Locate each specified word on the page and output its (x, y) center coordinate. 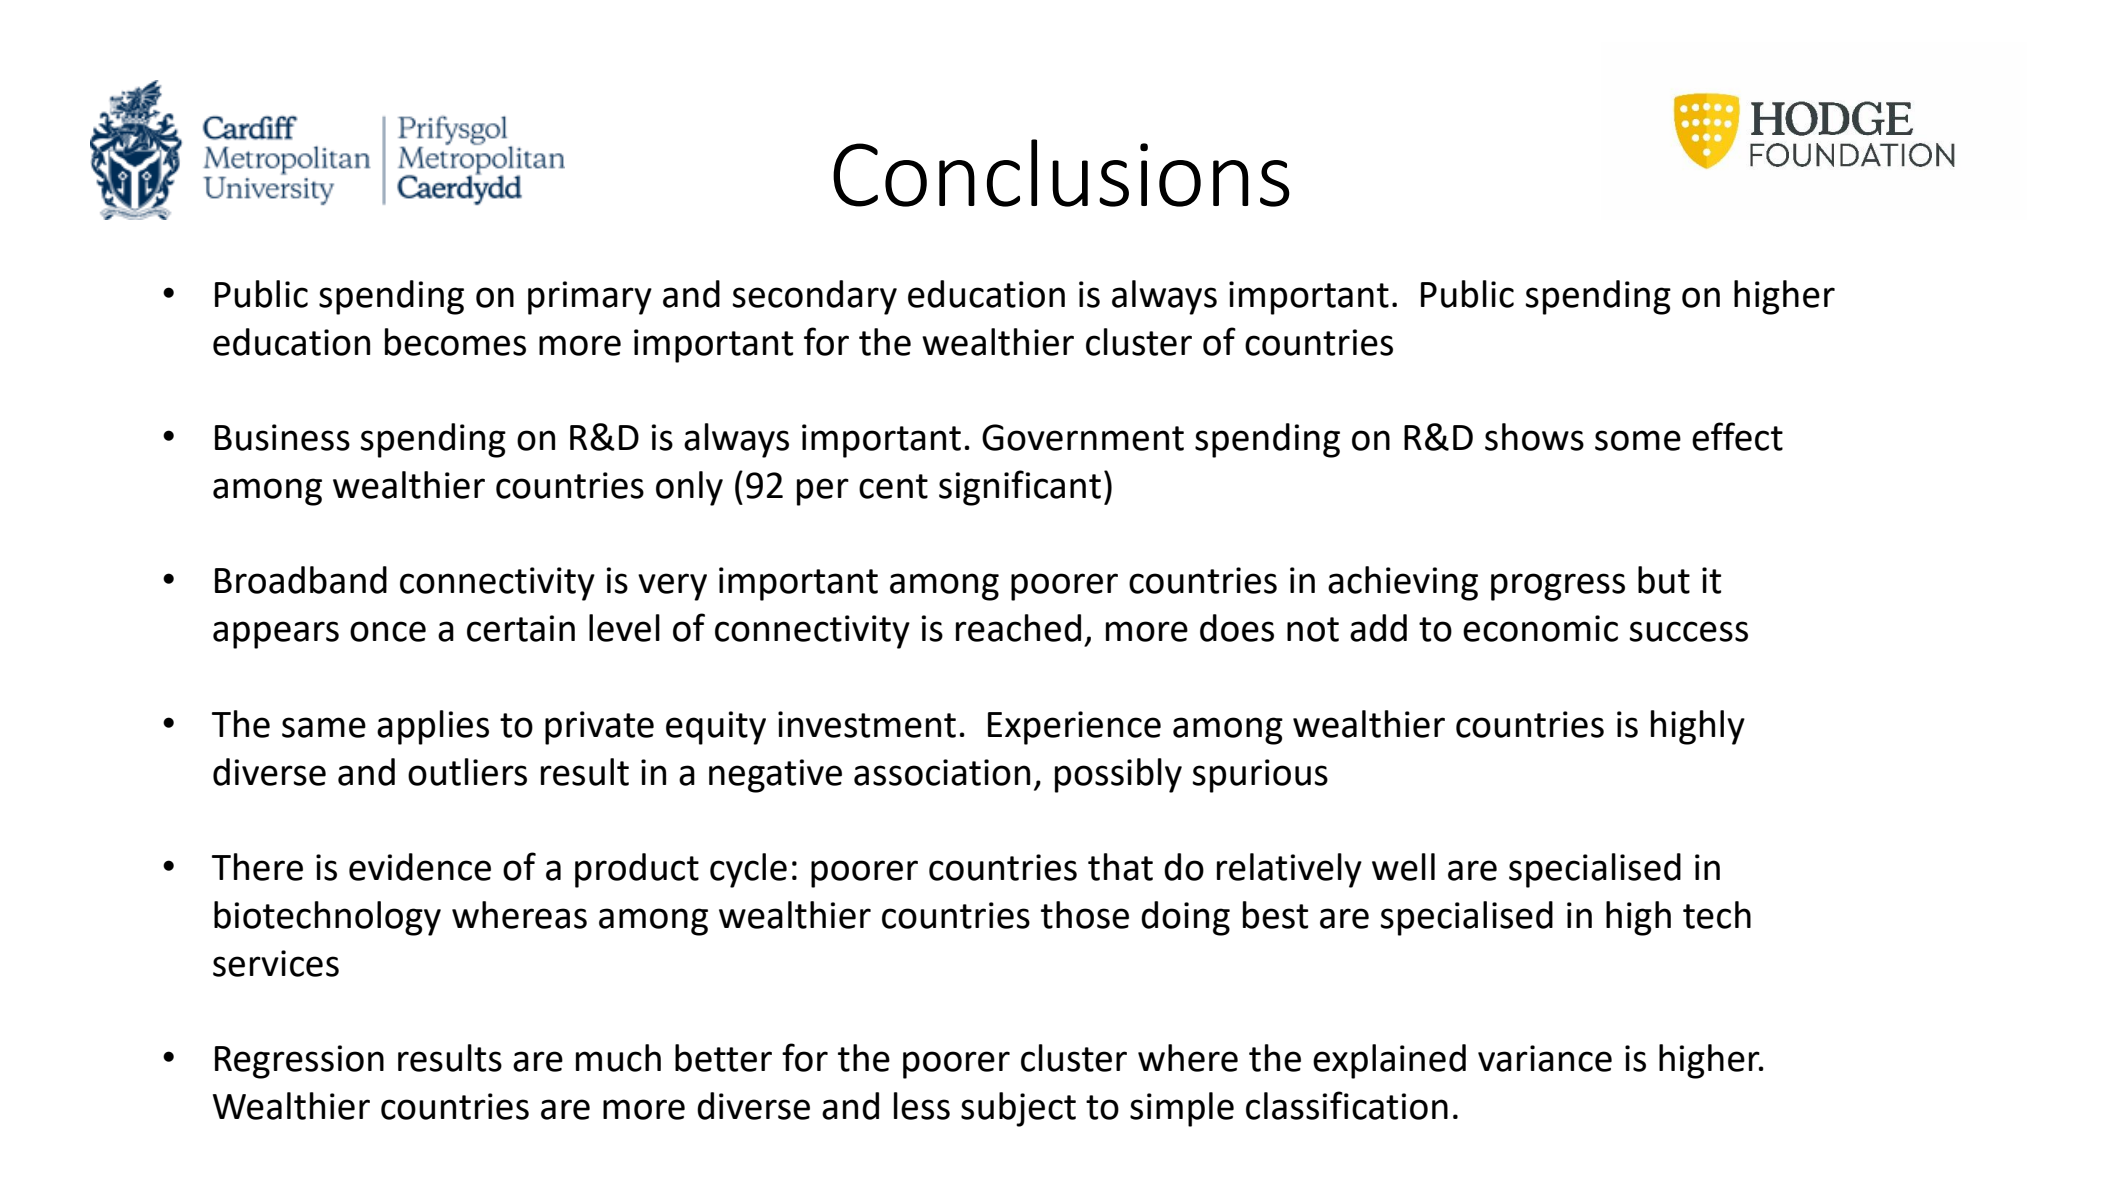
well (1403, 867)
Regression (299, 1062)
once (388, 631)
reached (1018, 628)
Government (1083, 437)
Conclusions (1061, 173)
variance (1545, 1058)
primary (590, 298)
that (1120, 867)
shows (1534, 437)
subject (1018, 1109)
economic (1540, 628)
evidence (420, 867)
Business (282, 437)
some (1638, 440)
